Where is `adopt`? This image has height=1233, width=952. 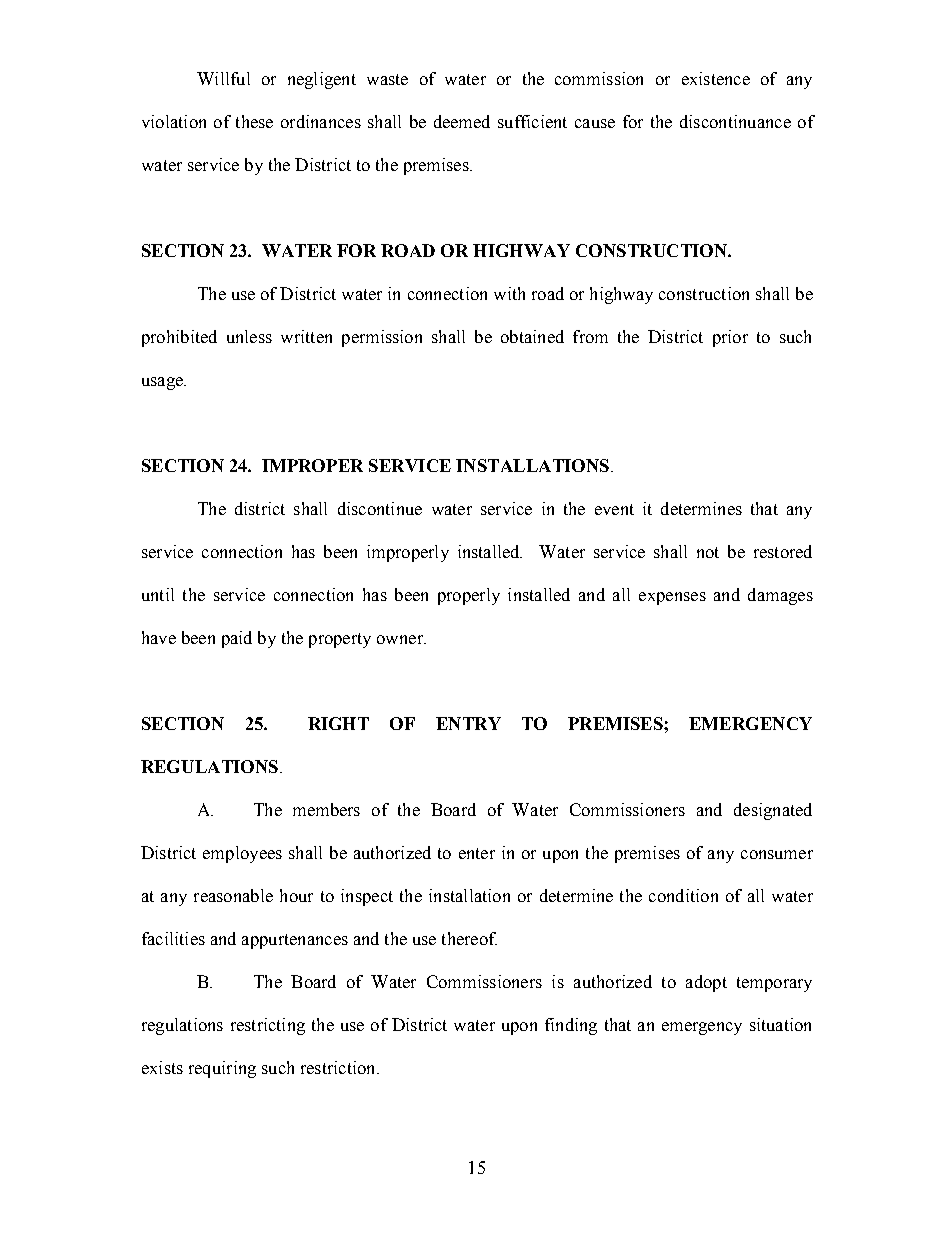 adopt is located at coordinates (706, 983).
